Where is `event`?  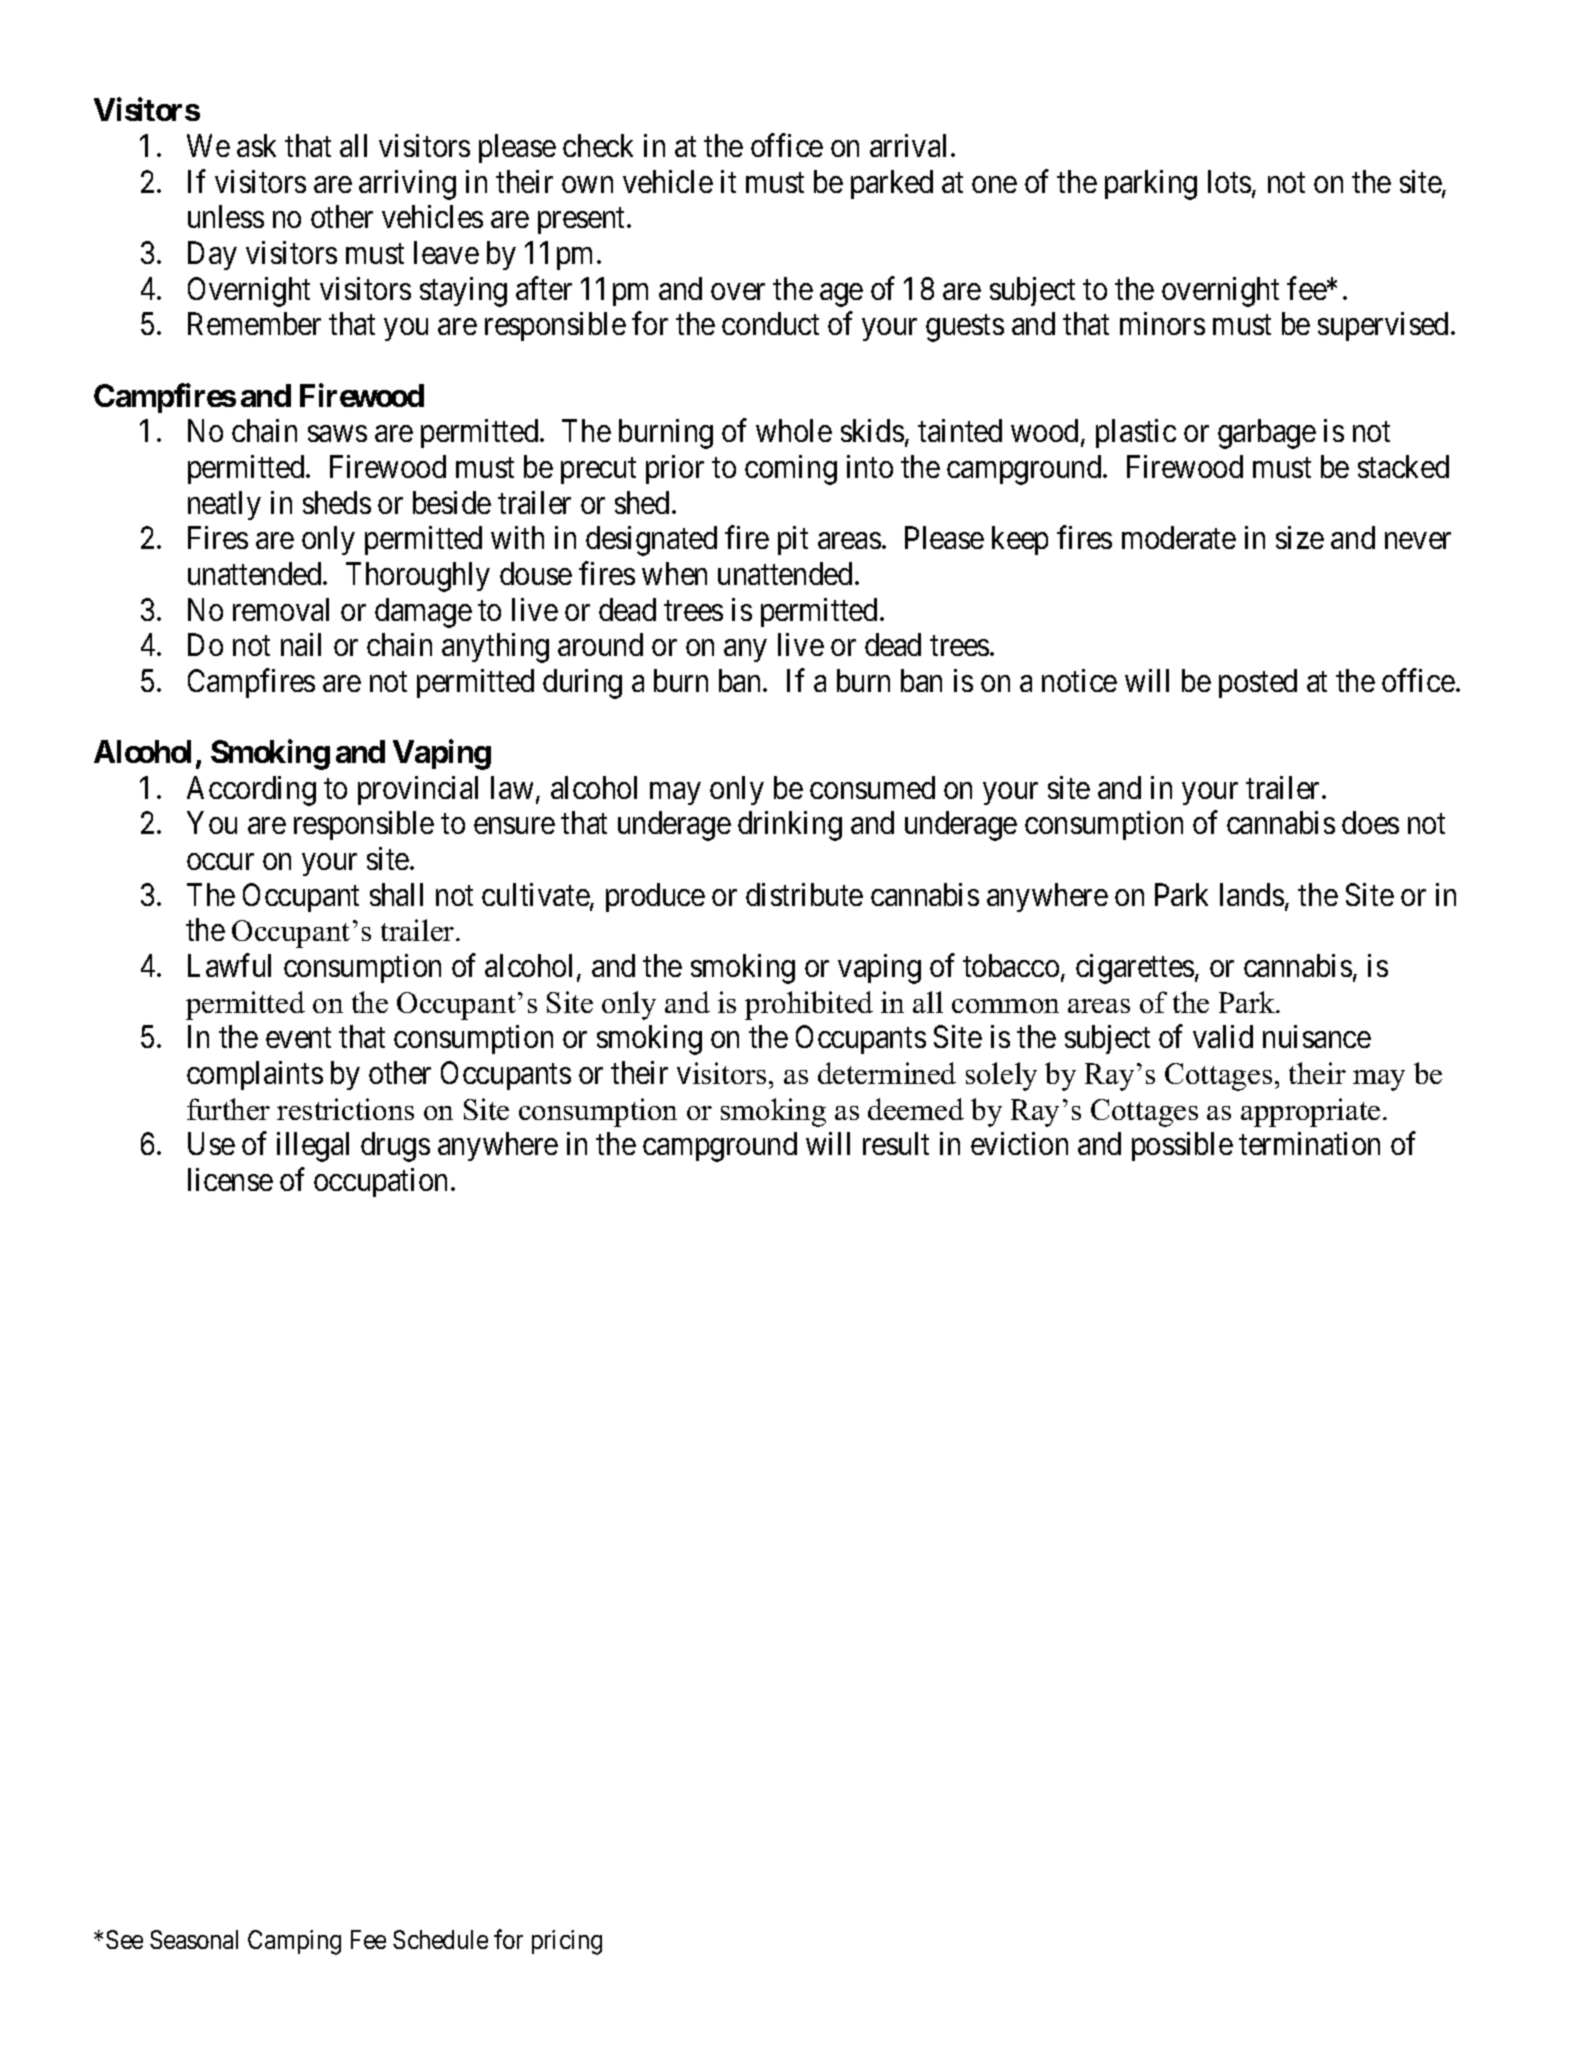 event is located at coordinates (298, 1038).
